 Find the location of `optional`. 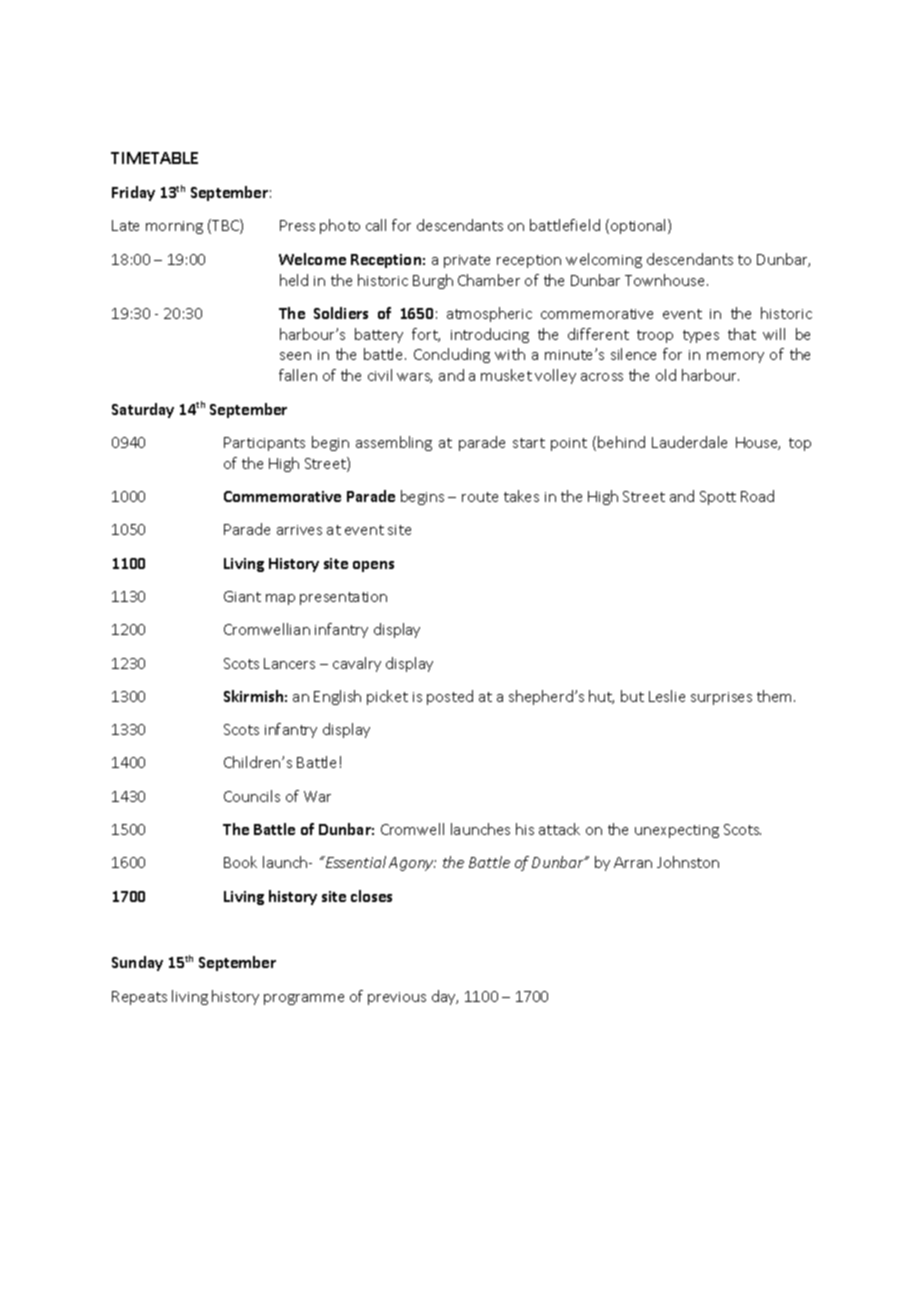

optional is located at coordinates (640, 226).
